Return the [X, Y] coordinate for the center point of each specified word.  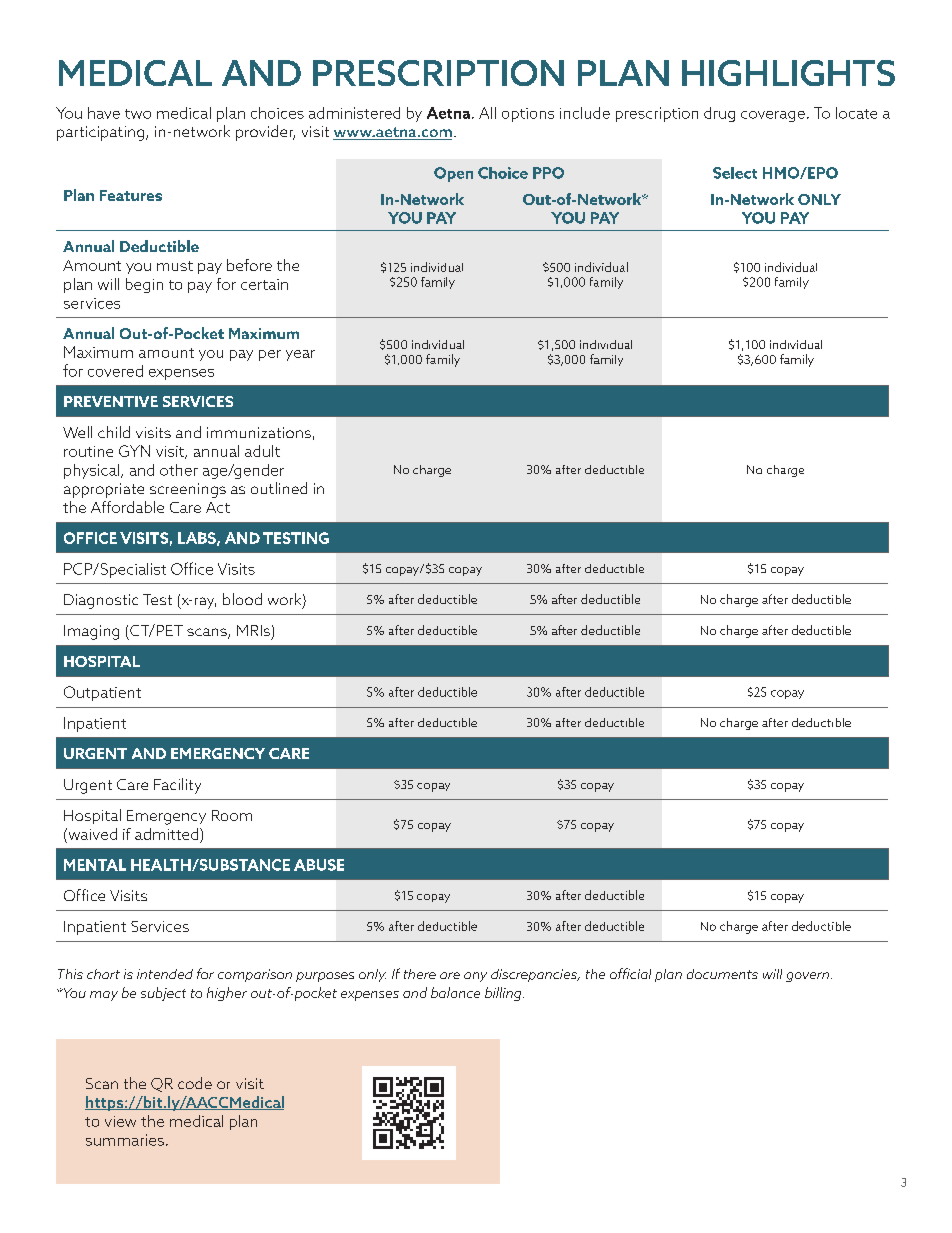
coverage [773, 116]
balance [455, 992]
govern [807, 977]
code [195, 1083]
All [487, 113]
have [104, 113]
